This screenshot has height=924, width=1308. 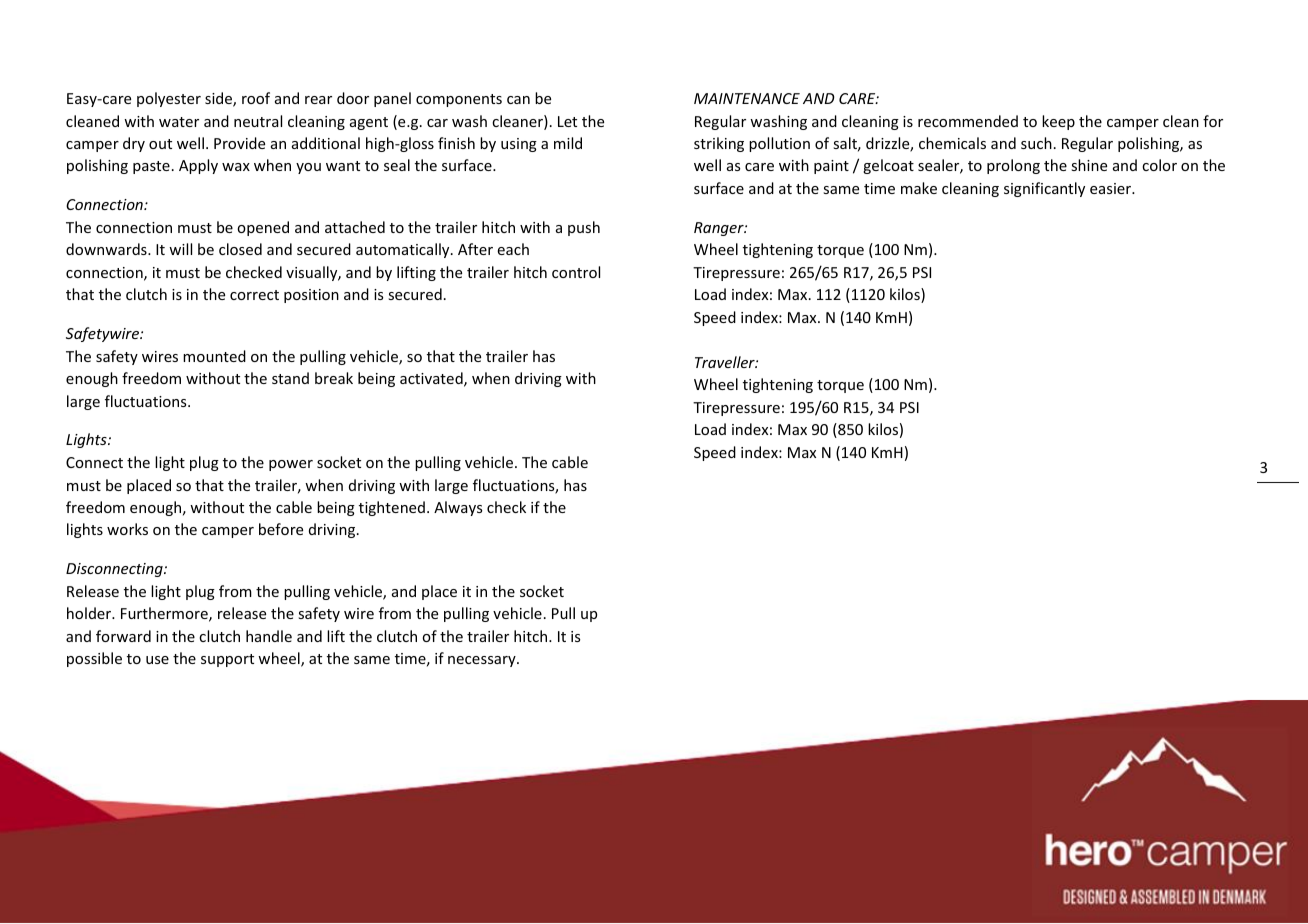 What do you see at coordinates (458, 508) in the screenshot?
I see `Always` at bounding box center [458, 508].
